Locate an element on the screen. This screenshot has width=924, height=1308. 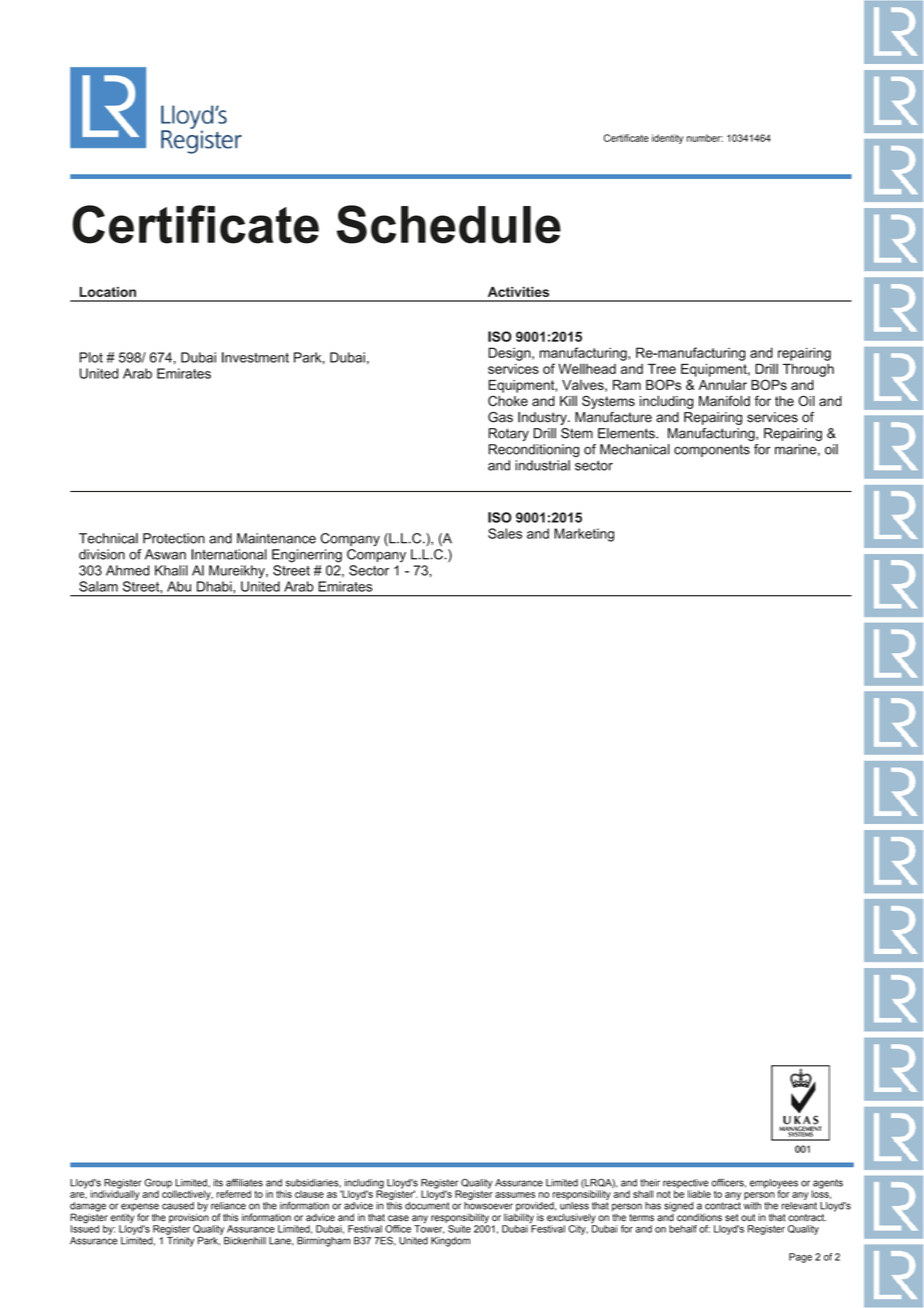
employees is located at coordinates (774, 1185).
